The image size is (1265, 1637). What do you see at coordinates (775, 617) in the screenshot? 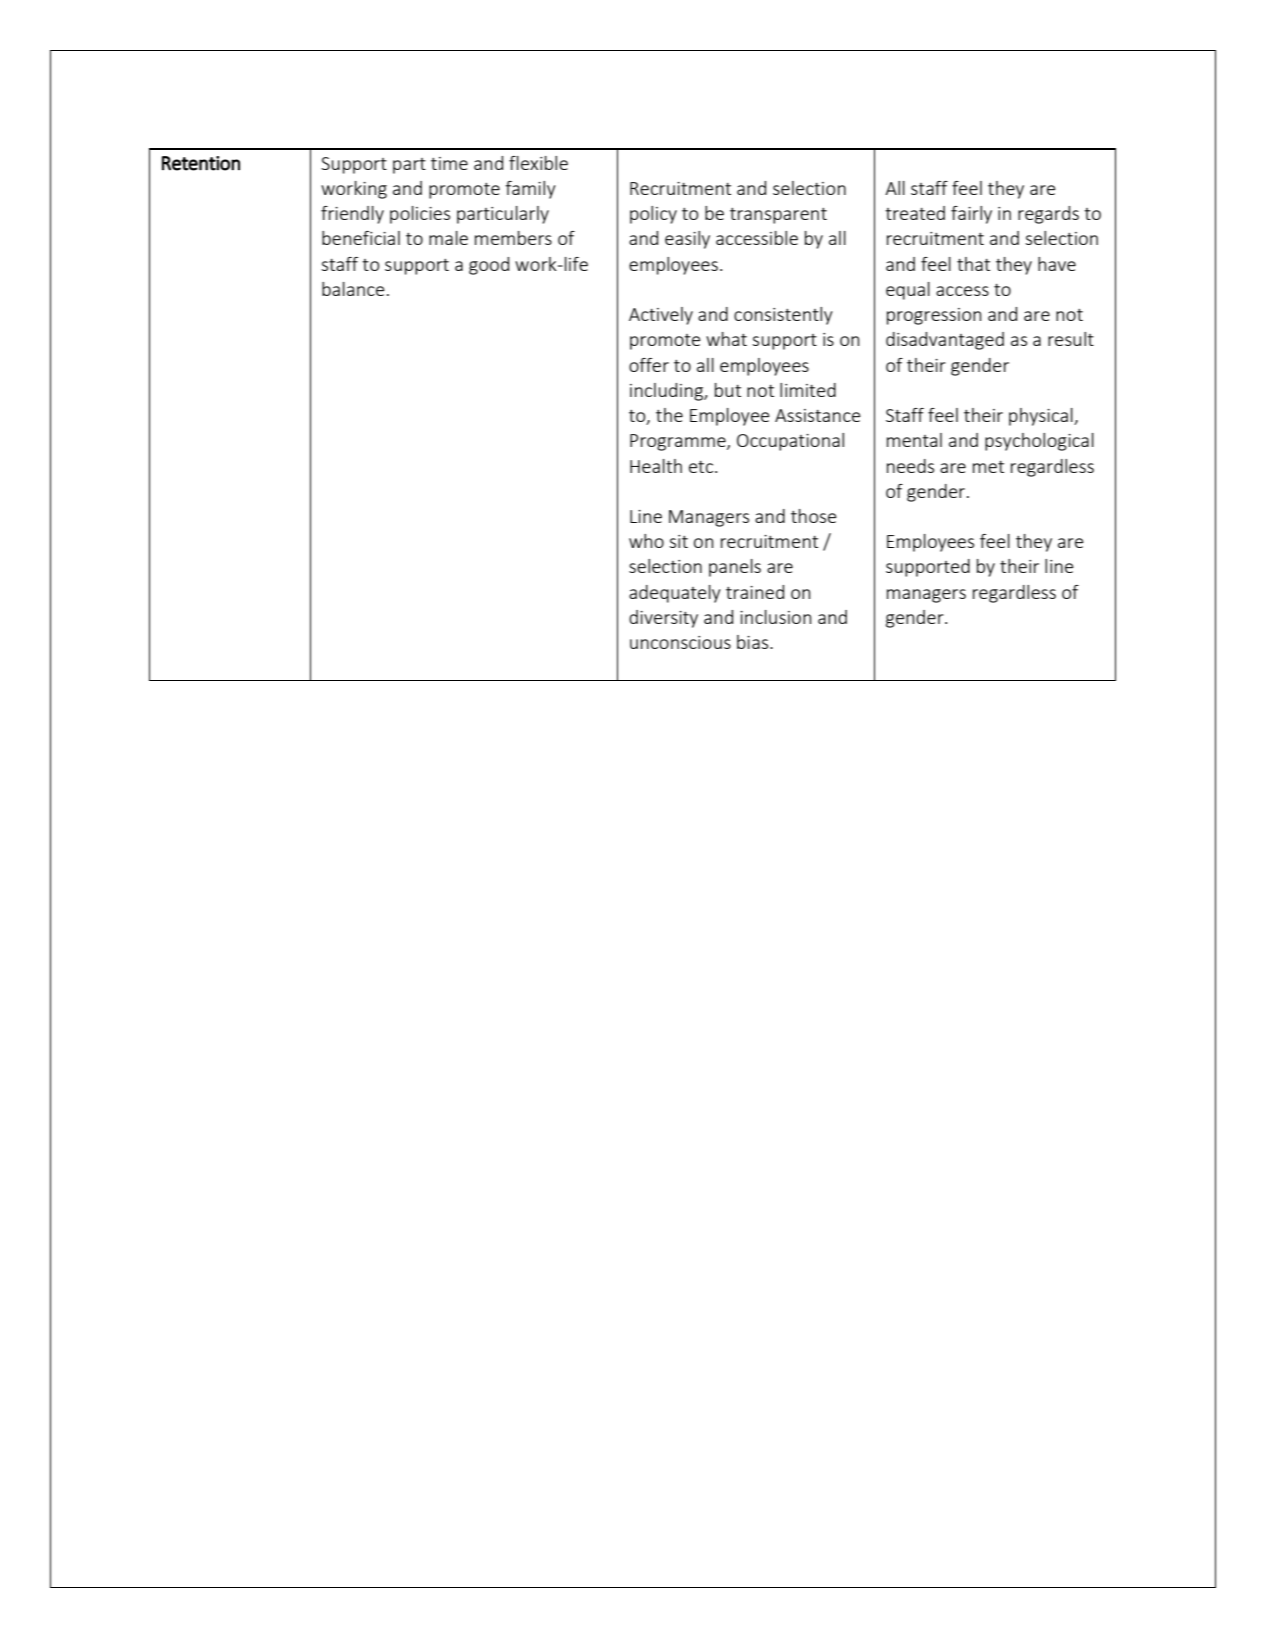
I see `inclusion` at bounding box center [775, 617].
